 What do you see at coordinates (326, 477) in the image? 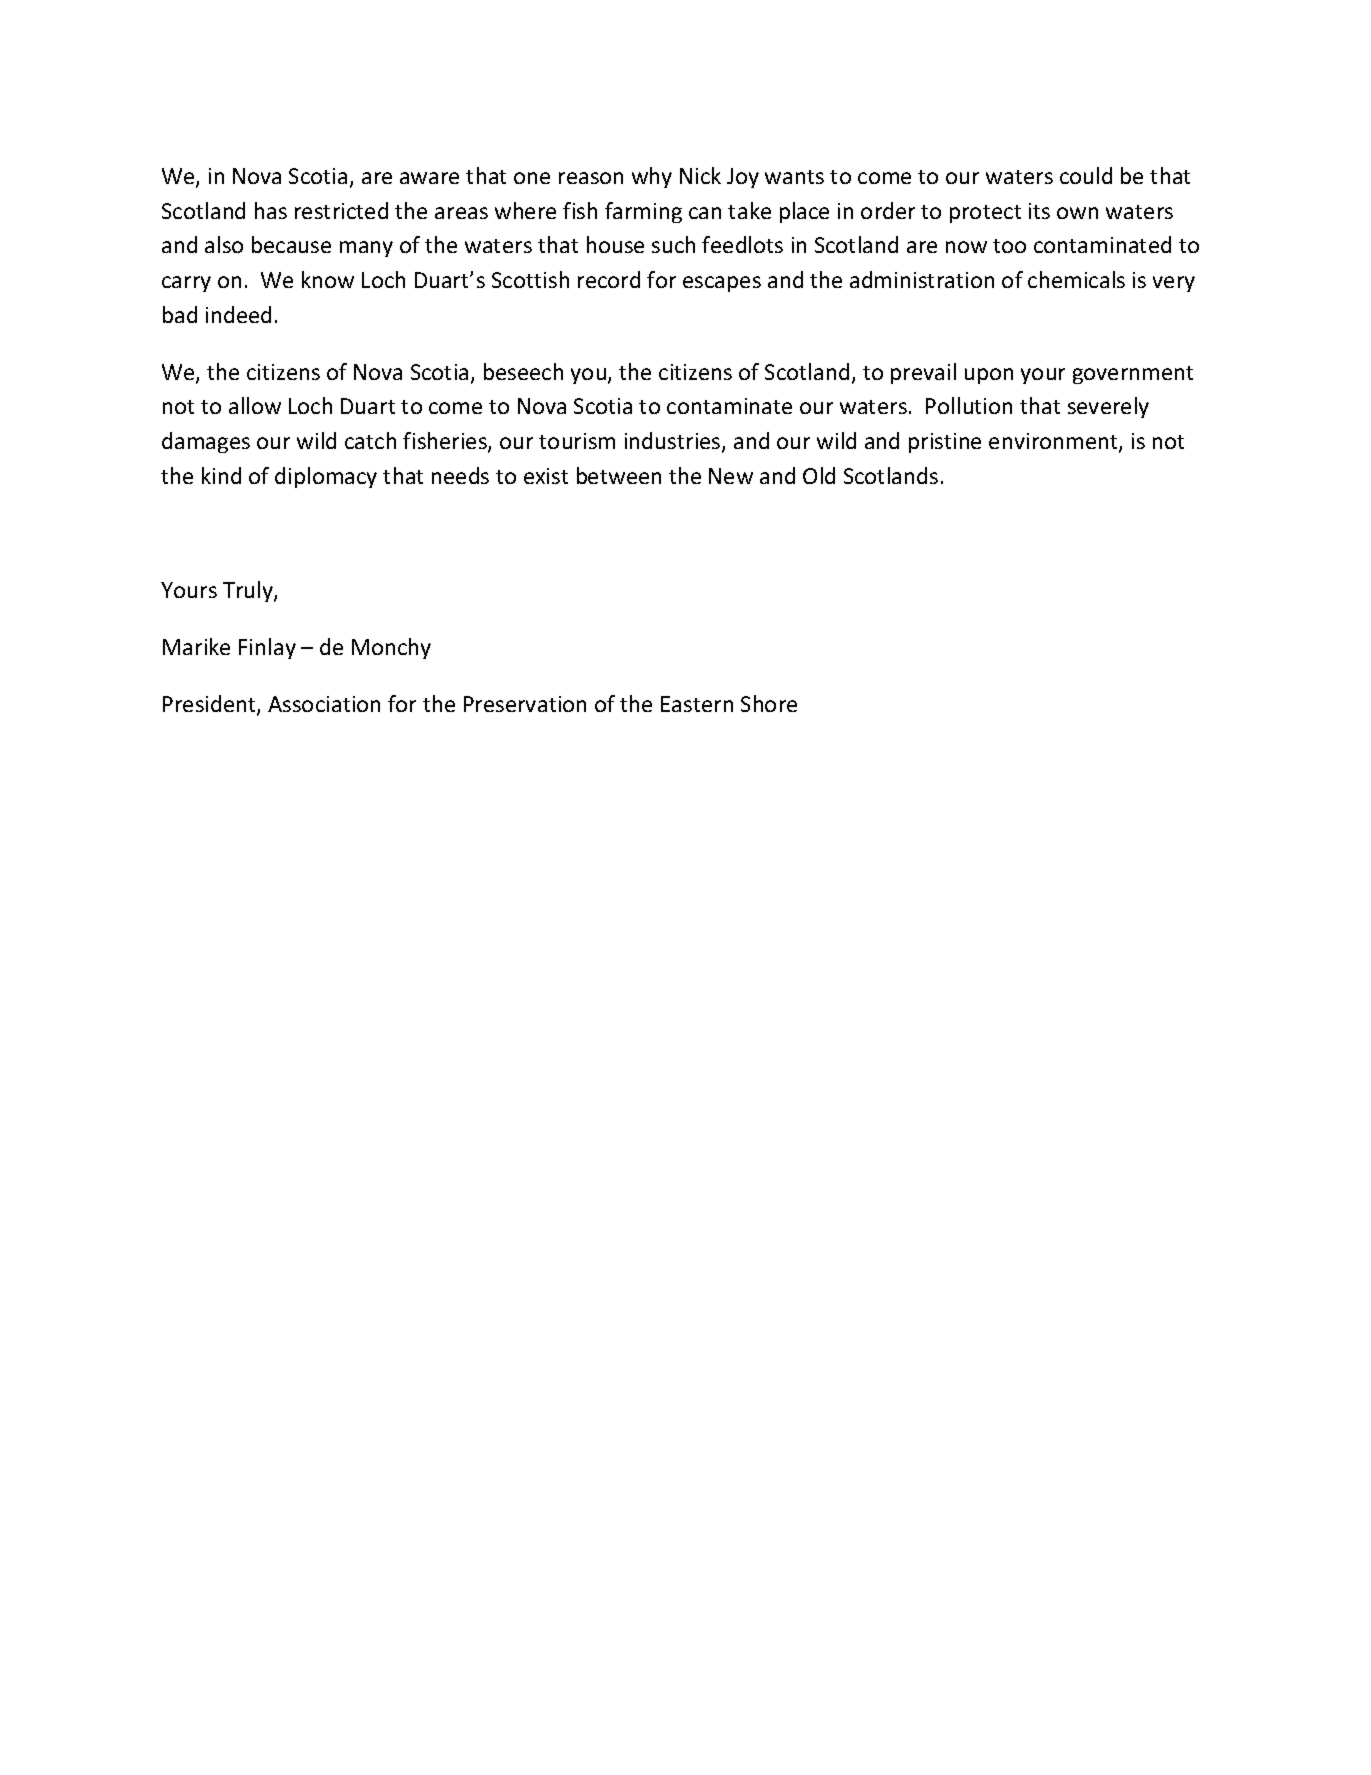
I see `diplomacy` at bounding box center [326, 477].
